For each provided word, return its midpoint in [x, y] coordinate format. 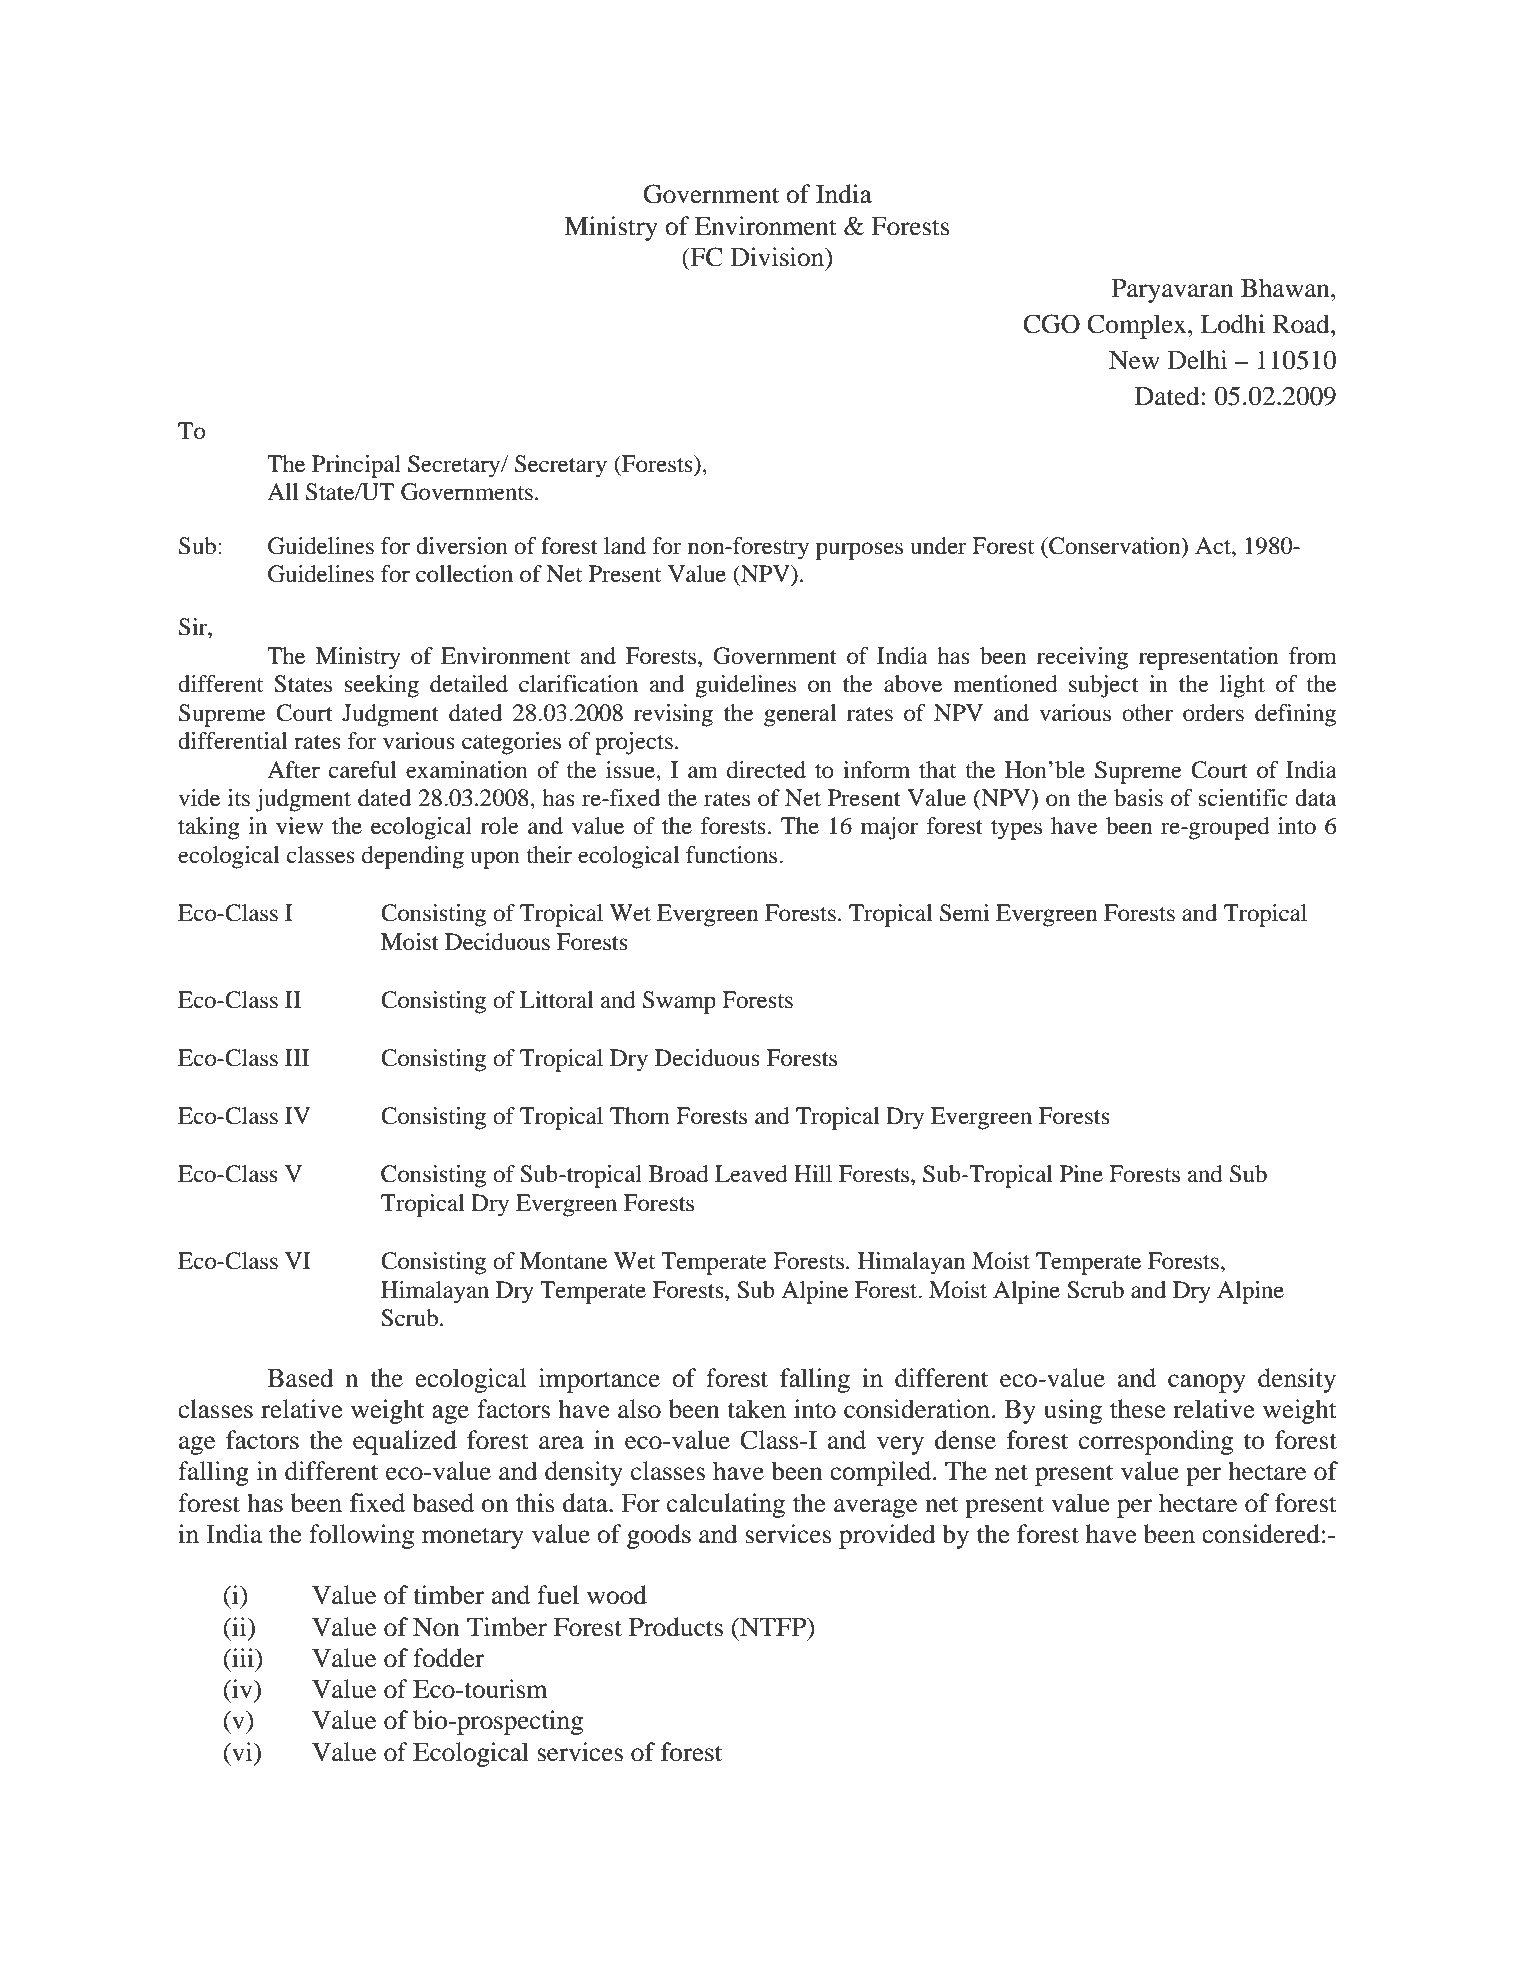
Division [778, 257]
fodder [448, 1658]
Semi [964, 913]
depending [413, 857]
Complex [1138, 326]
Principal [356, 466]
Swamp [679, 1002]
